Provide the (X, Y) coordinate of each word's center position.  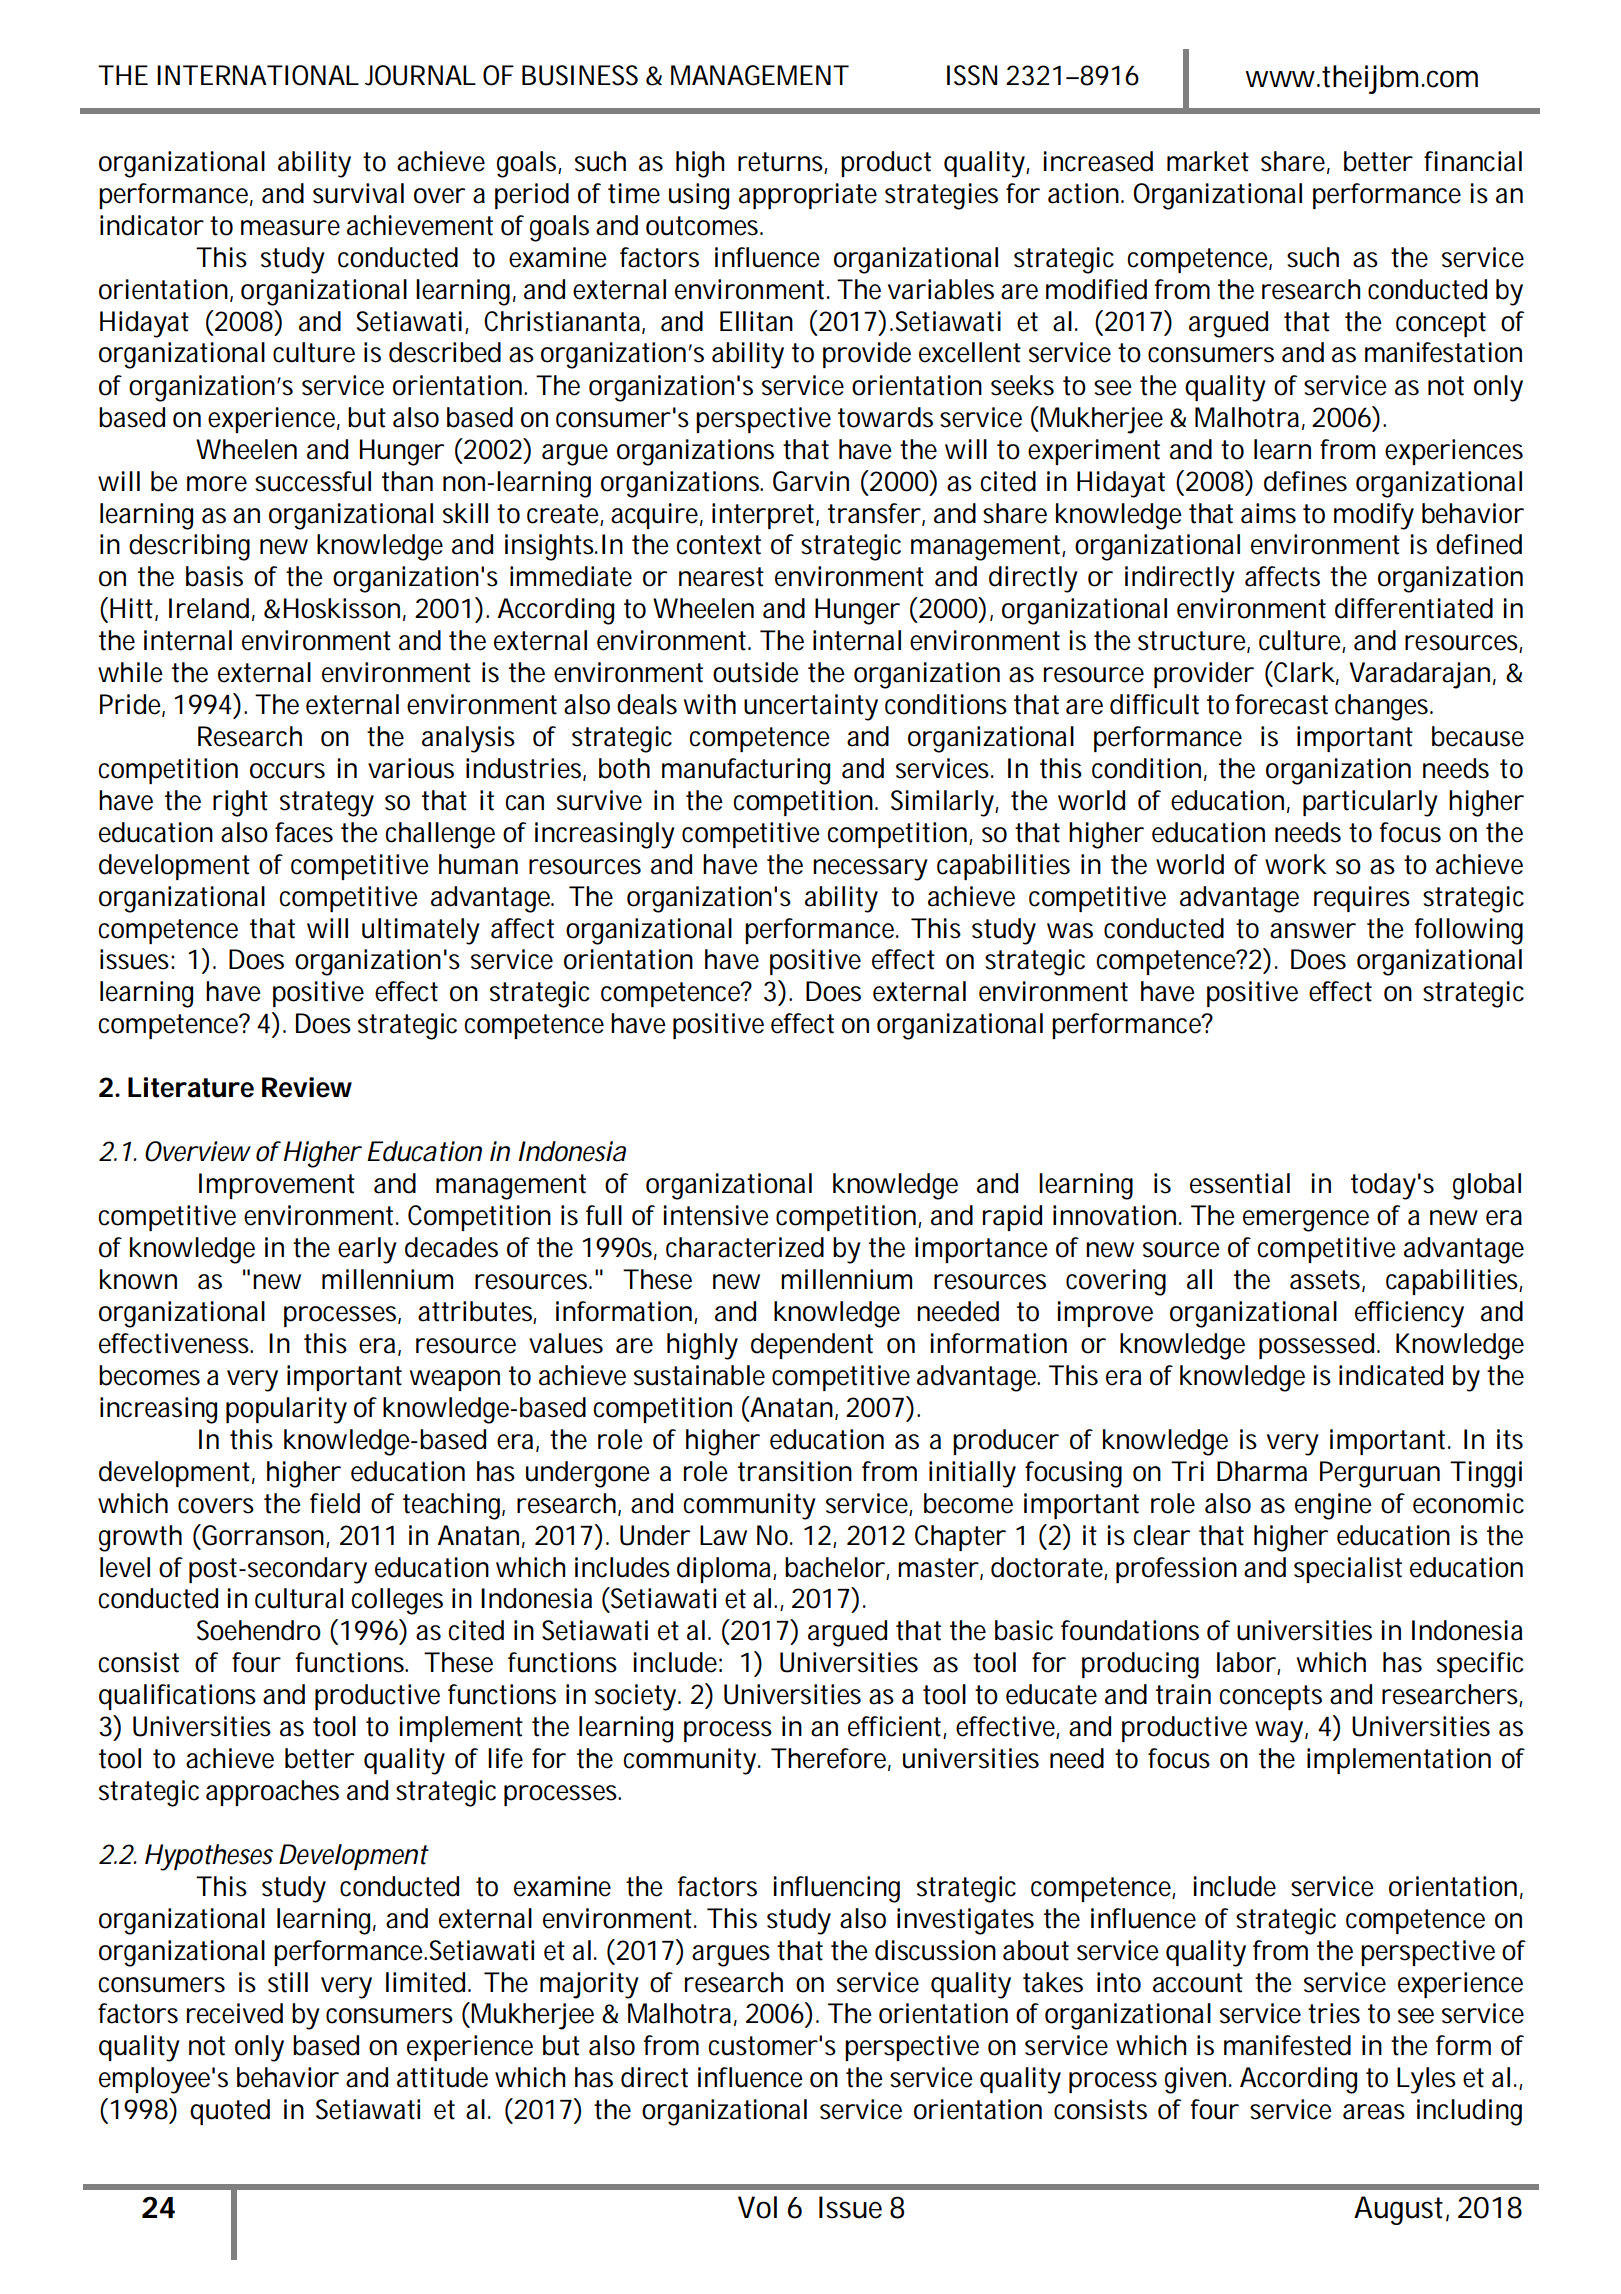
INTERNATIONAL (258, 75)
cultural (299, 1598)
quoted (230, 2112)
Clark (1305, 673)
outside (756, 672)
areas (1374, 2112)
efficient (897, 1727)
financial (1473, 161)
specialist (1348, 1570)
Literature (191, 1087)
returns (782, 163)
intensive (716, 1215)
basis (214, 576)
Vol (757, 2207)
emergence (1306, 1221)
